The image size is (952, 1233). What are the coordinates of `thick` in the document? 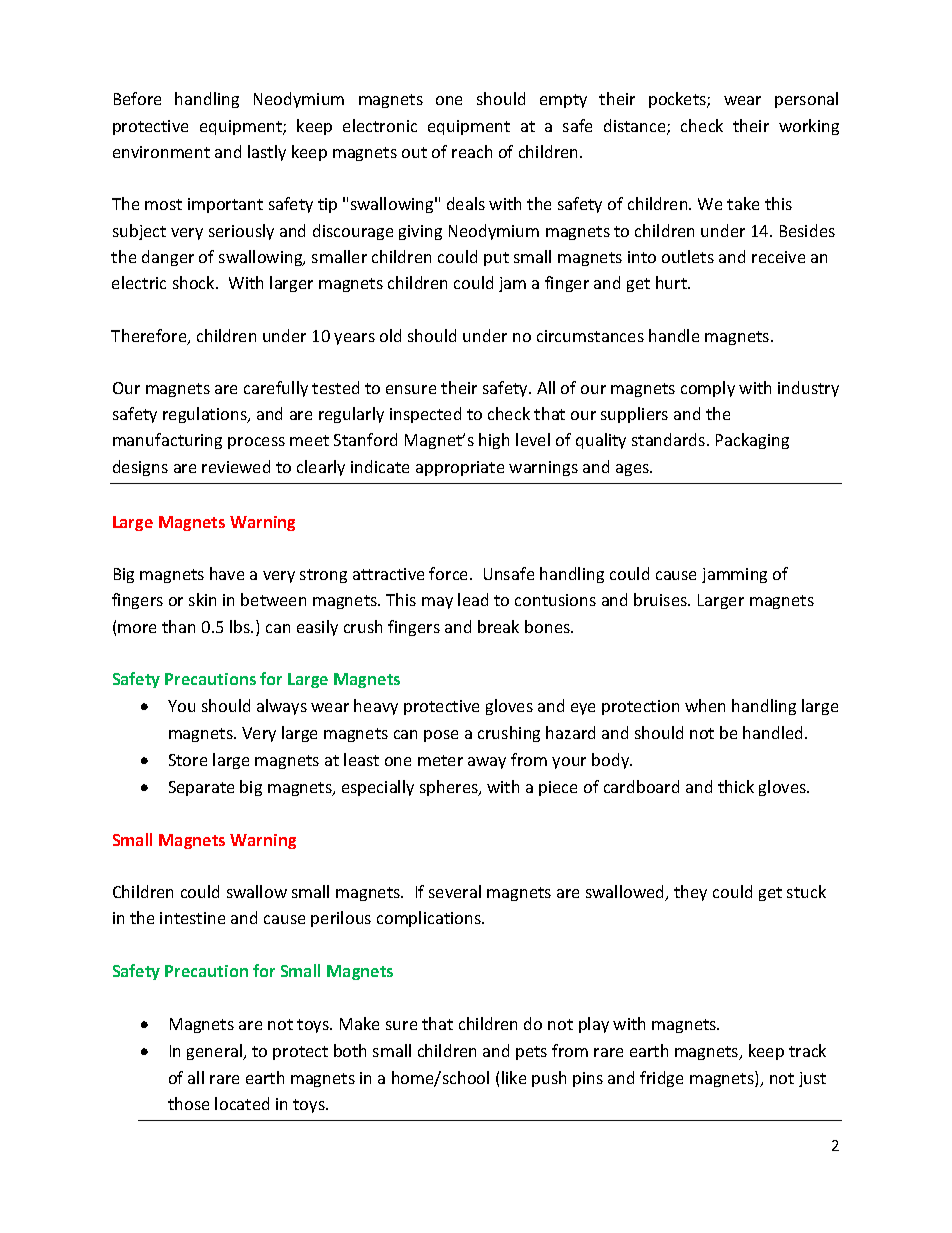 It's located at (736, 786).
